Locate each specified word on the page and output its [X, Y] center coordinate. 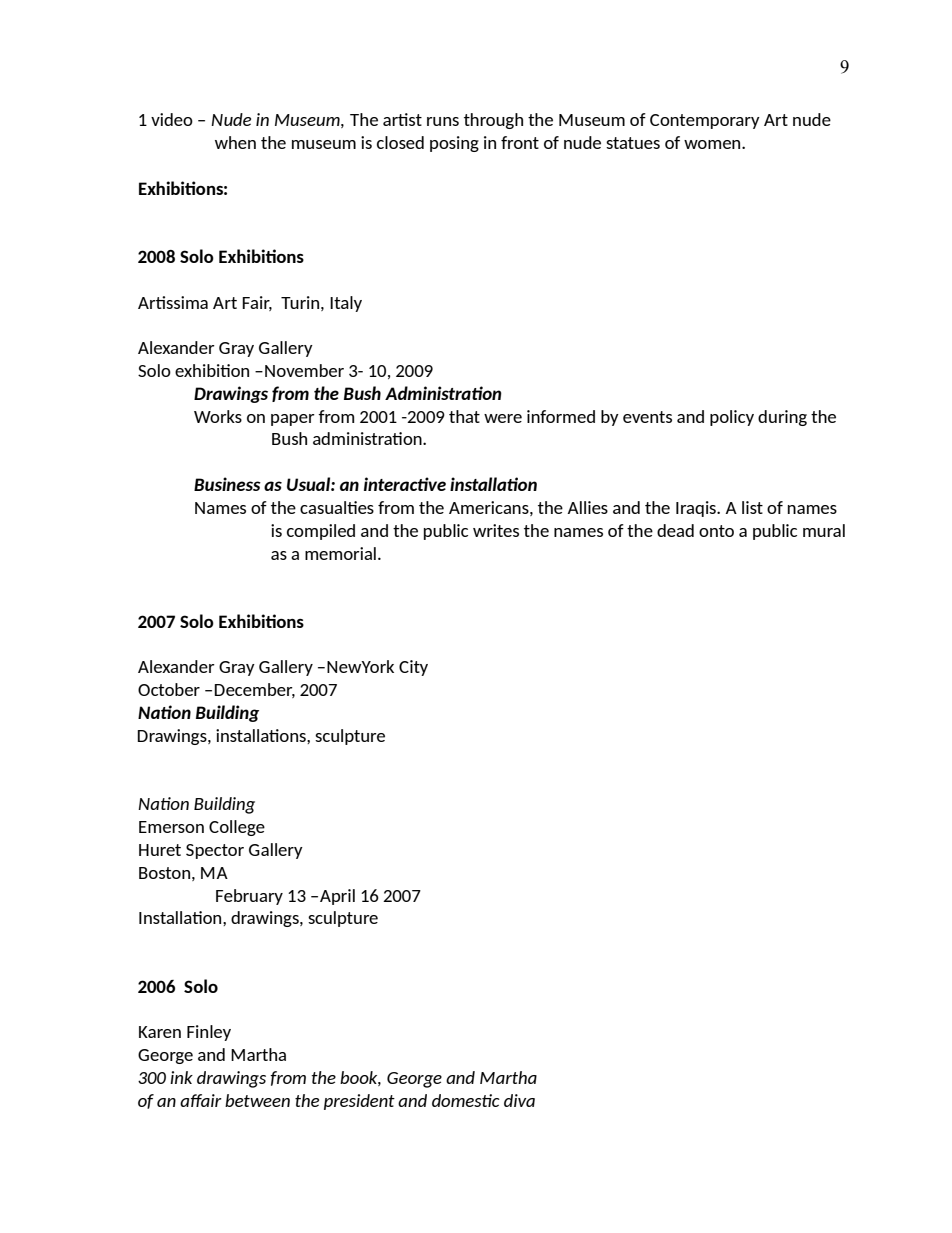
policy [732, 418]
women [713, 144]
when [235, 142]
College [237, 828]
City [413, 668]
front [520, 142]
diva [519, 1100]
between [257, 1100]
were [503, 418]
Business [227, 484]
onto [716, 531]
